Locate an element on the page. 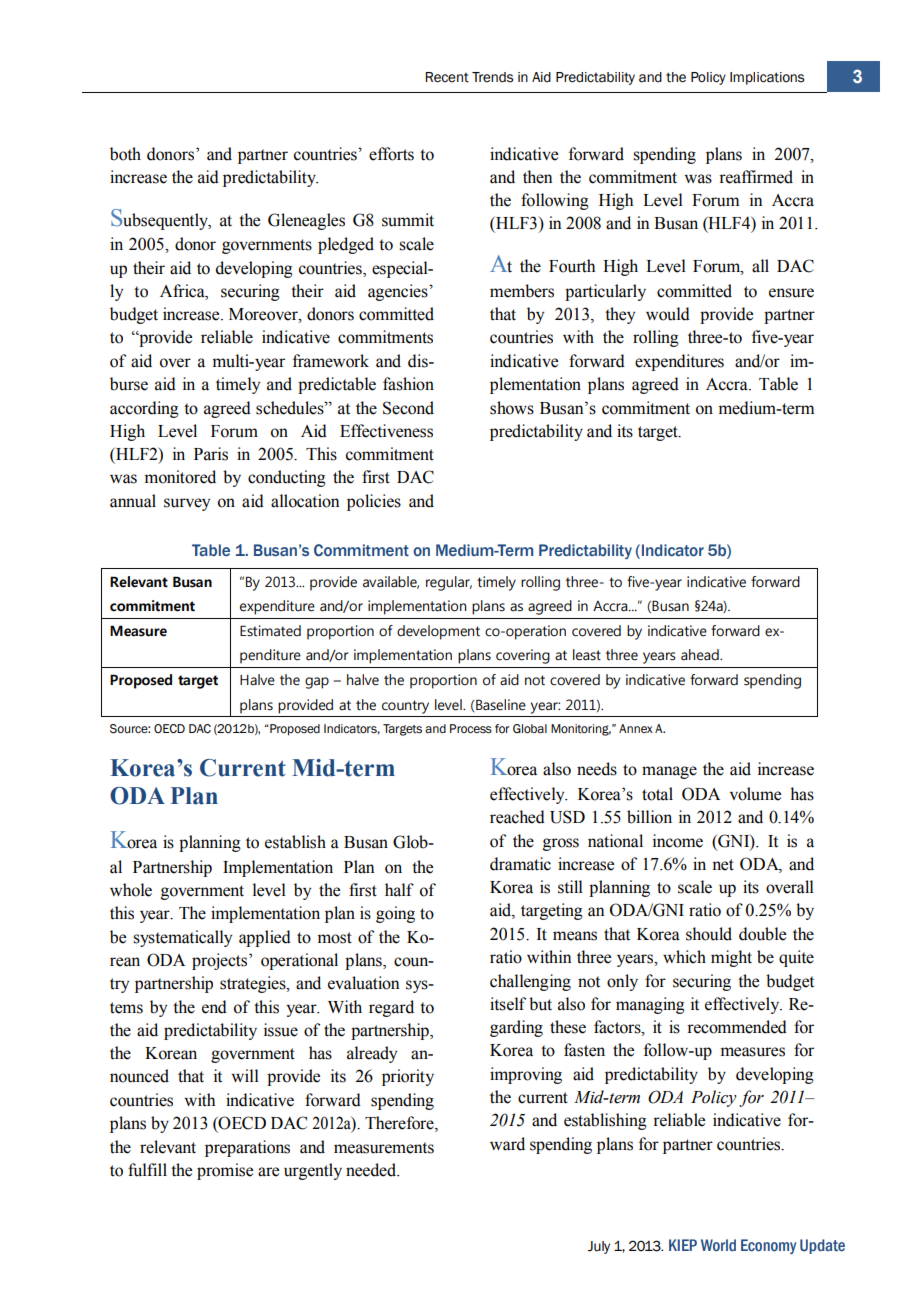 Image resolution: width=924 pixels, height=1308 pixels. promise is located at coordinates (225, 1171).
